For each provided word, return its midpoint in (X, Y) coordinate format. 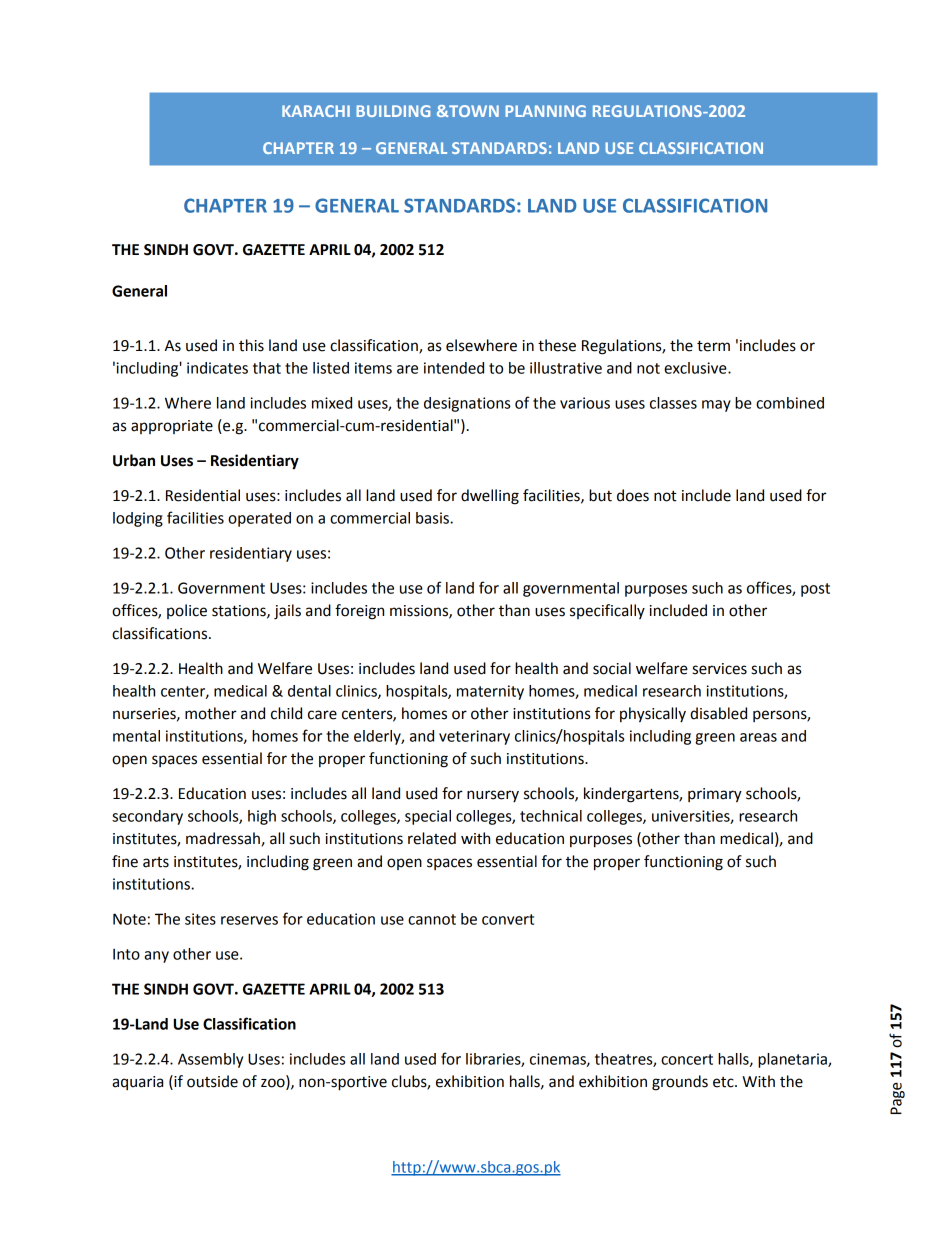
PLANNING (545, 111)
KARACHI (316, 111)
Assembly (210, 1060)
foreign (359, 612)
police (187, 611)
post (815, 590)
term (713, 346)
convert (508, 919)
